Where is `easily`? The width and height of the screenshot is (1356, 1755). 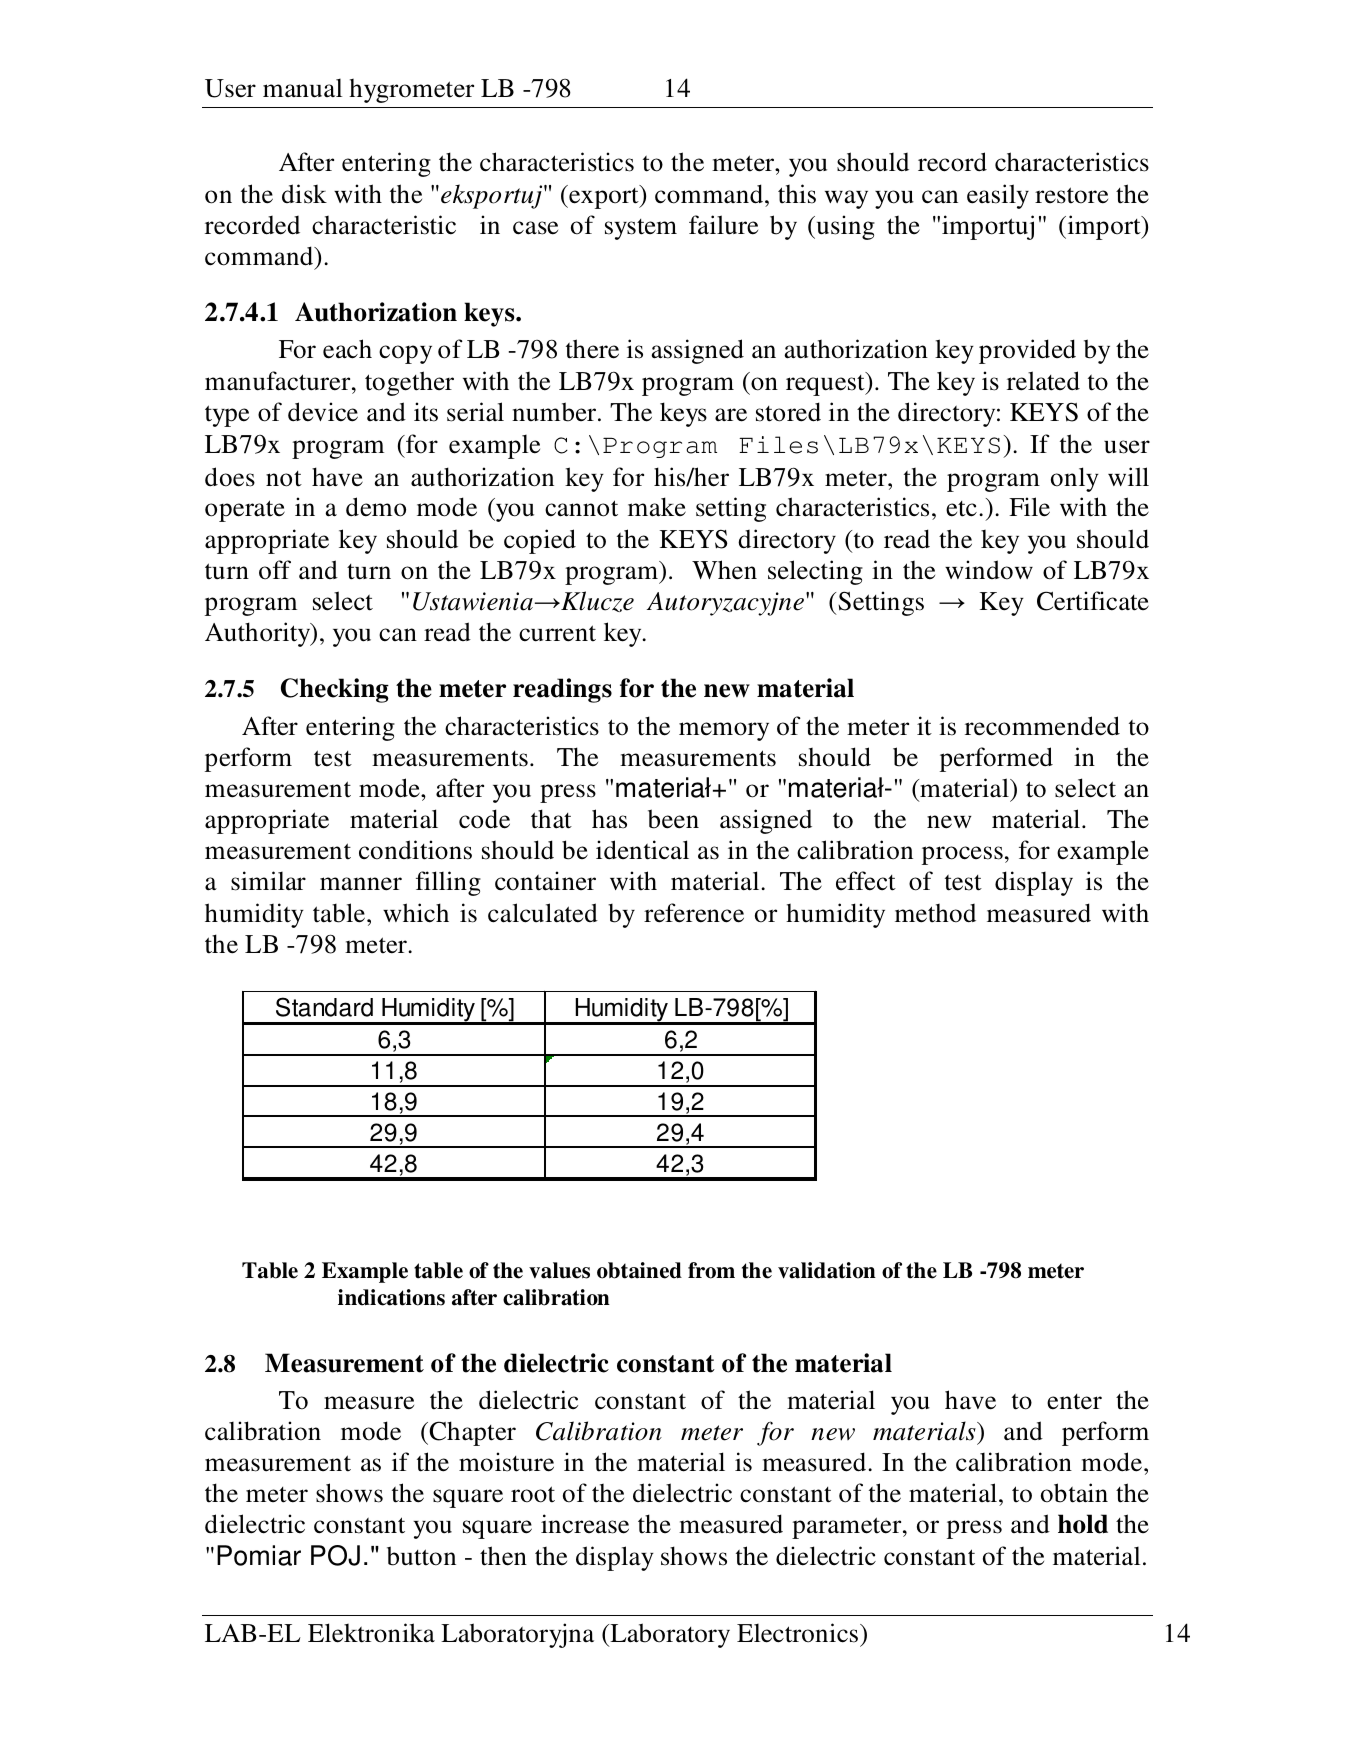
easily is located at coordinates (998, 196).
